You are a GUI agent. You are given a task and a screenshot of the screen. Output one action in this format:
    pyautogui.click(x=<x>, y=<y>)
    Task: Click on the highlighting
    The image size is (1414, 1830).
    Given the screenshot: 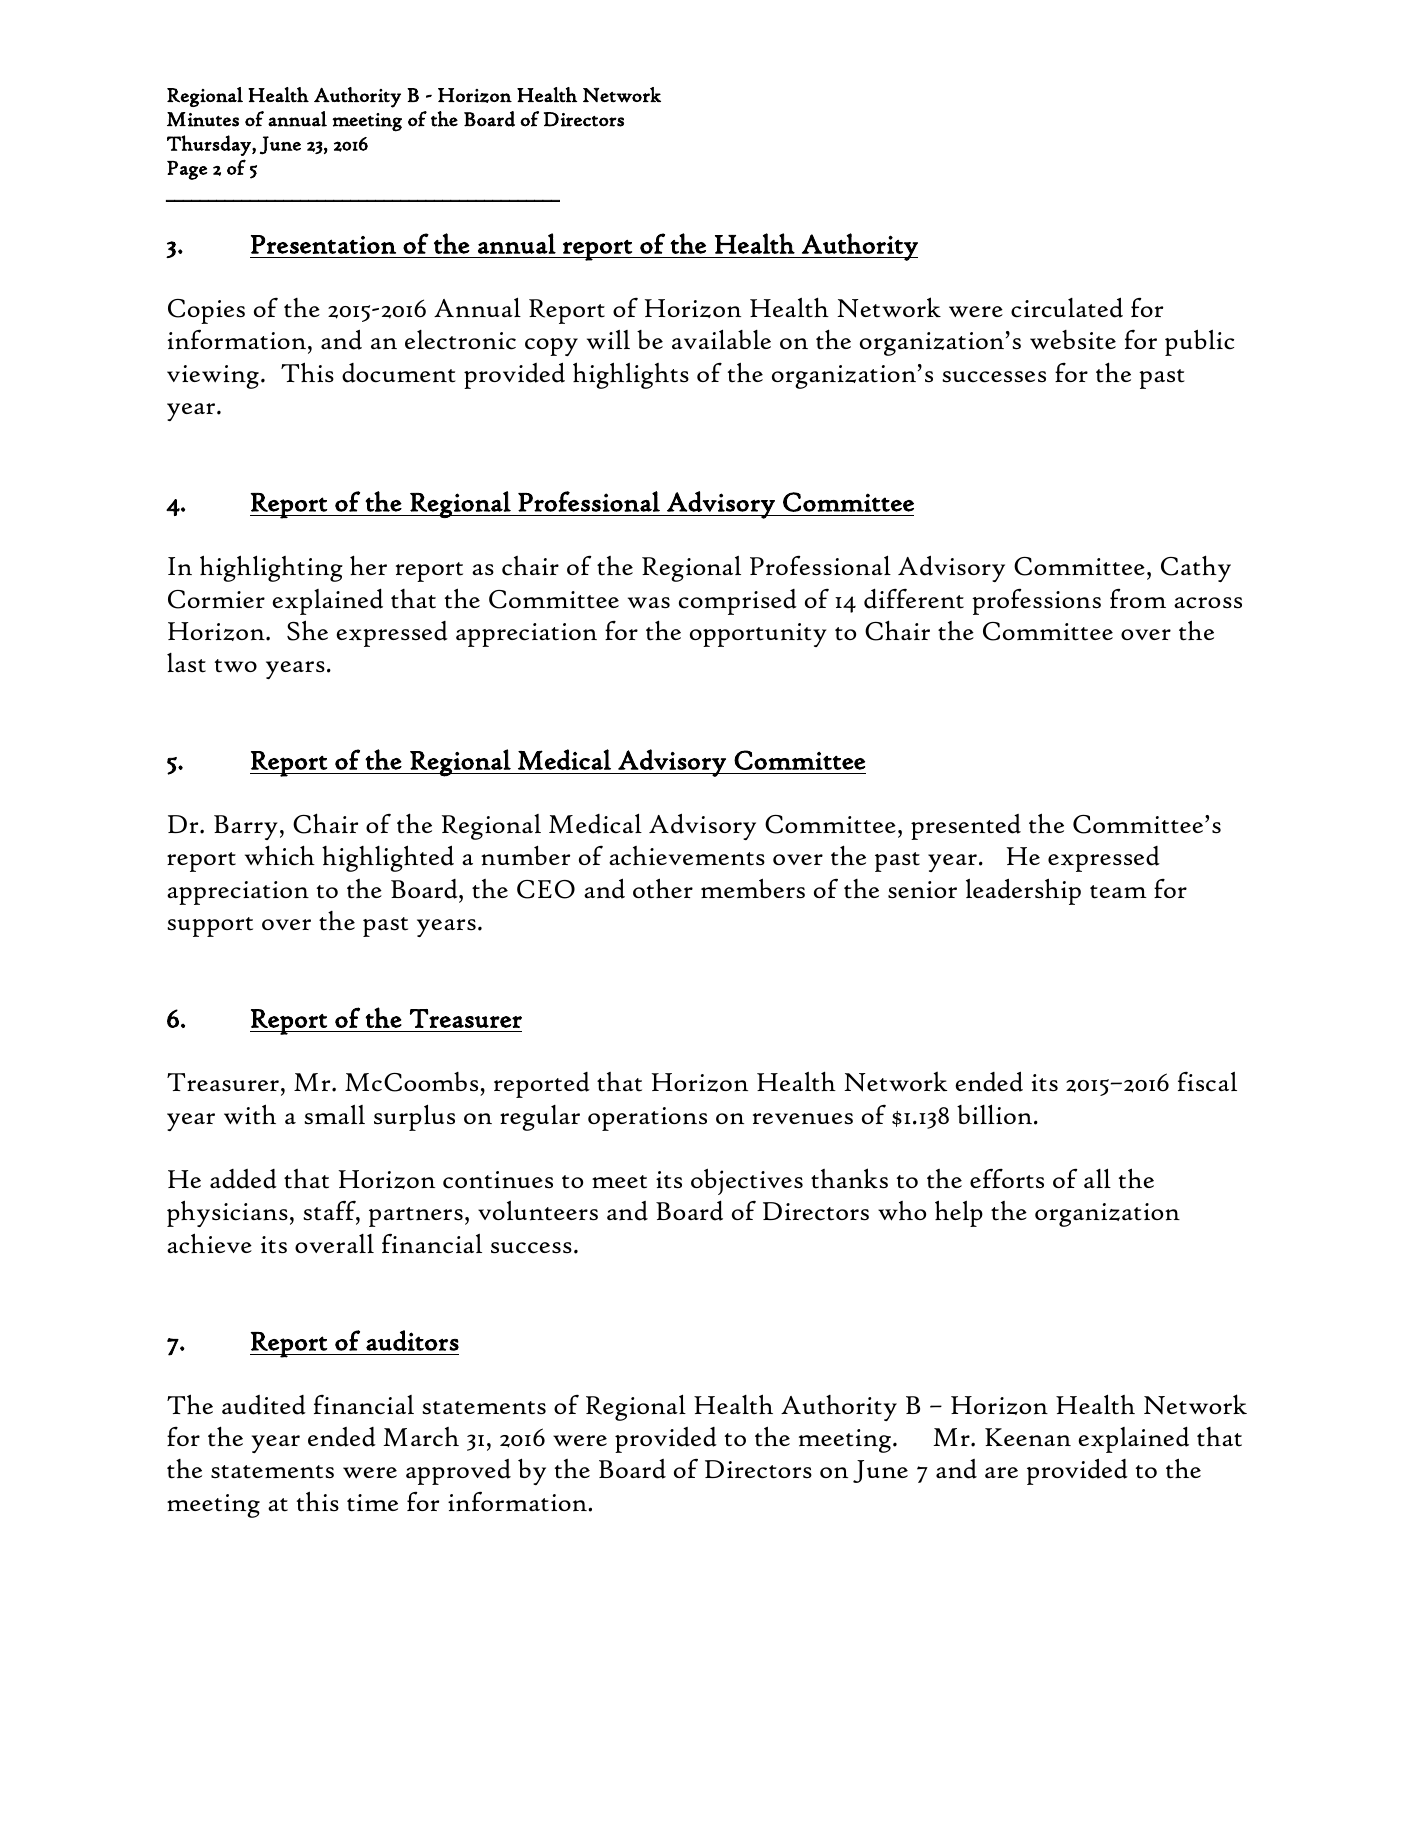 What is the action you would take?
    pyautogui.click(x=271, y=568)
